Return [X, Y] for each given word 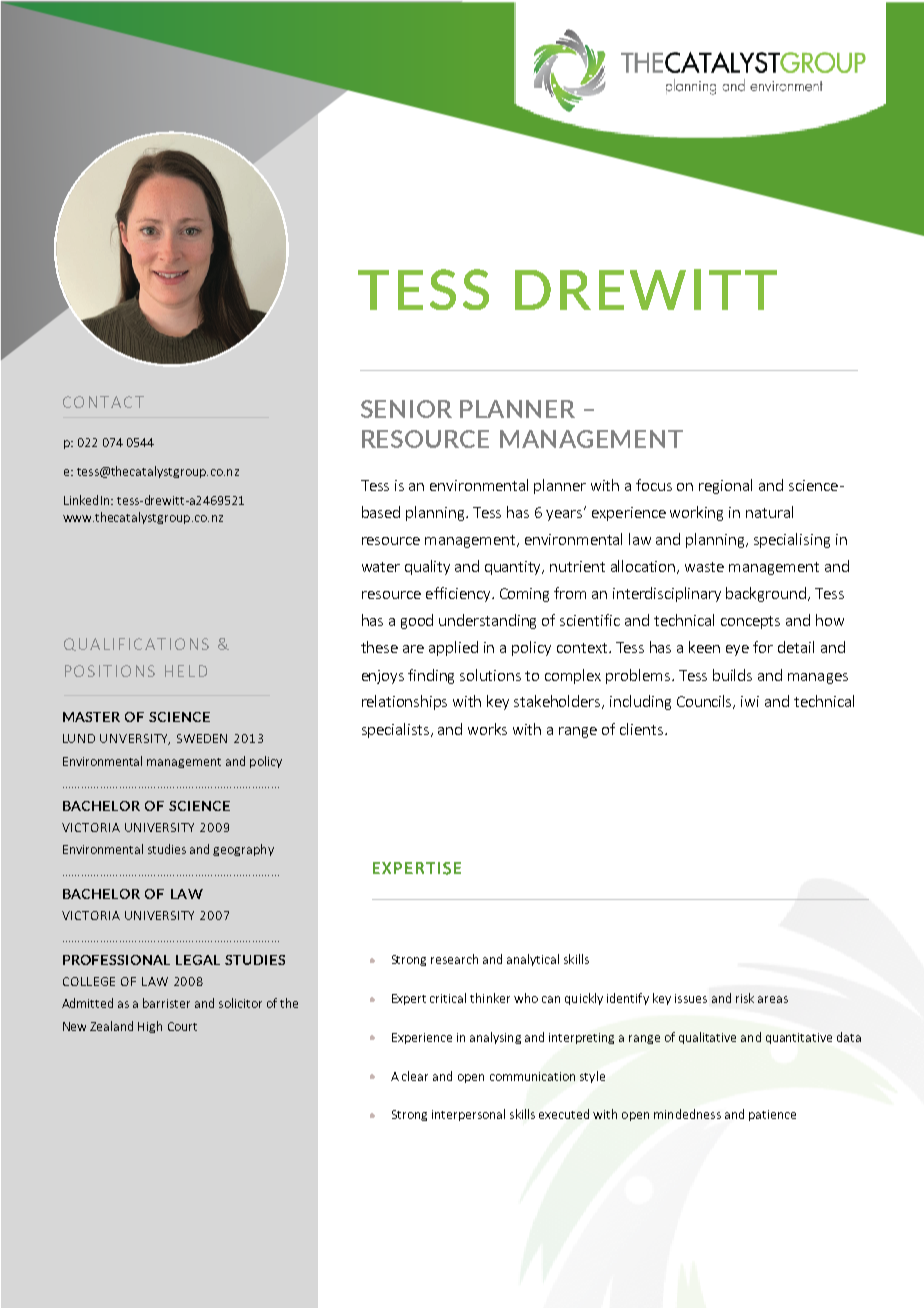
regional [725, 486]
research [454, 959]
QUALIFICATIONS [136, 644]
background [766, 594]
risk [745, 998]
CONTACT [103, 402]
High [150, 1027]
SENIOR [406, 409]
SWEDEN [202, 738]
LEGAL [198, 960]
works [487, 729]
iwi [750, 701]
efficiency [459, 594]
